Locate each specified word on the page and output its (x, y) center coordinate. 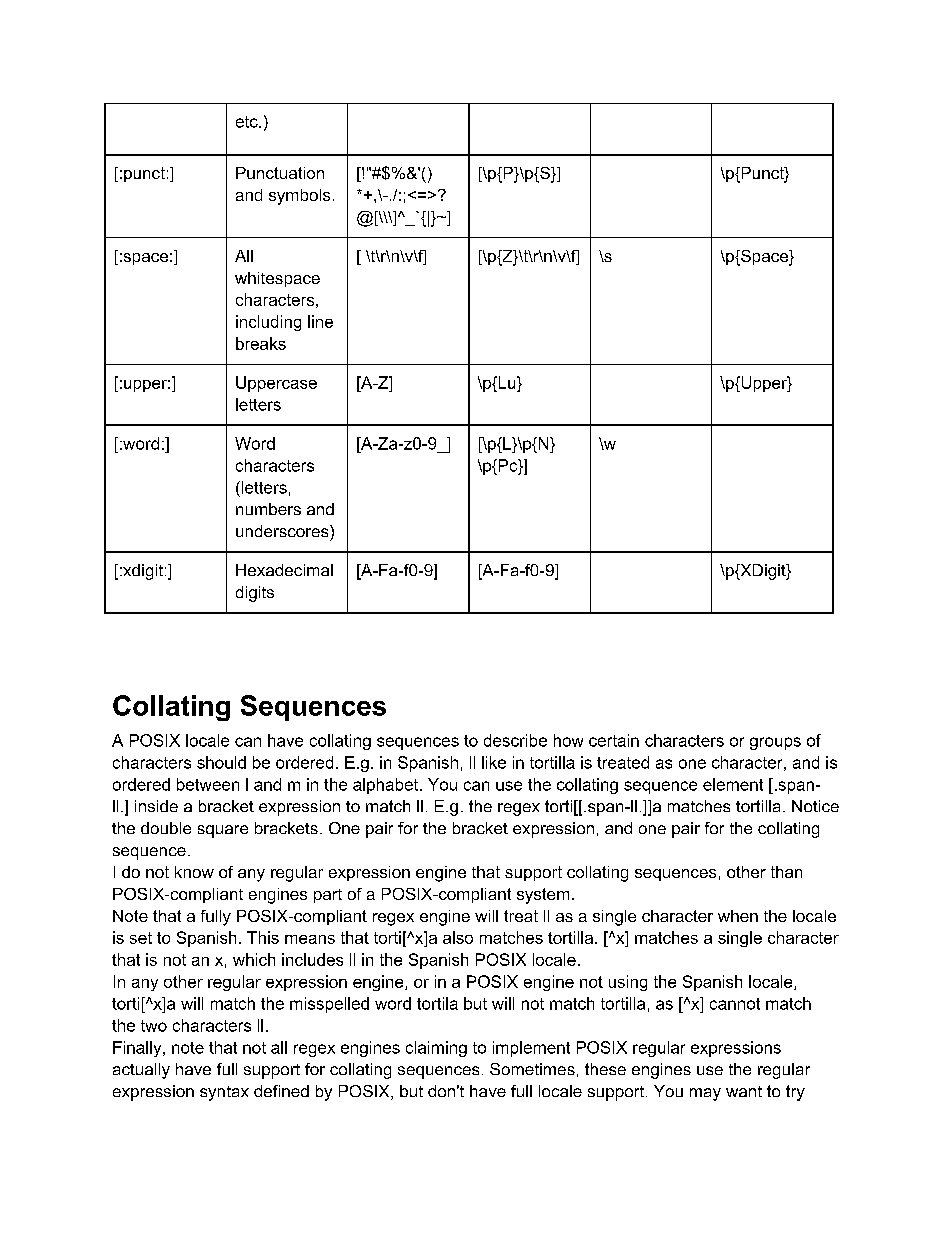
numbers (268, 509)
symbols (299, 197)
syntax (224, 1093)
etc (248, 122)
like (494, 762)
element (733, 784)
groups (775, 743)
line (320, 321)
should (221, 762)
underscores (283, 531)
